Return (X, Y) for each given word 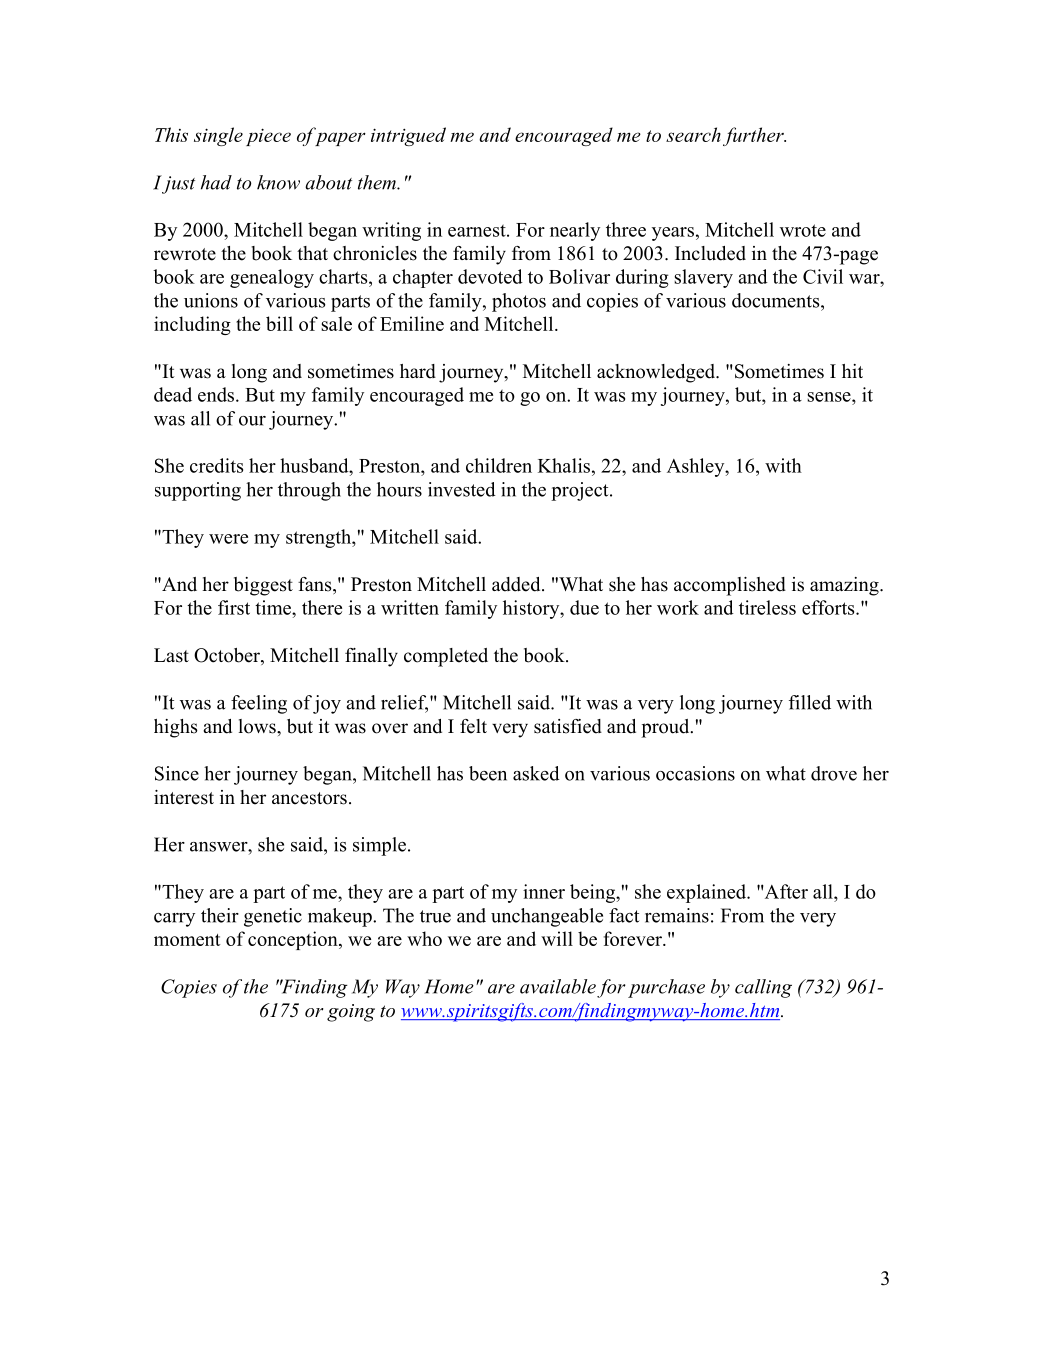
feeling (259, 704)
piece (268, 137)
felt (473, 726)
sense (830, 397)
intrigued (408, 136)
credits (216, 465)
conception (294, 940)
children (499, 465)
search (693, 134)
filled (810, 702)
